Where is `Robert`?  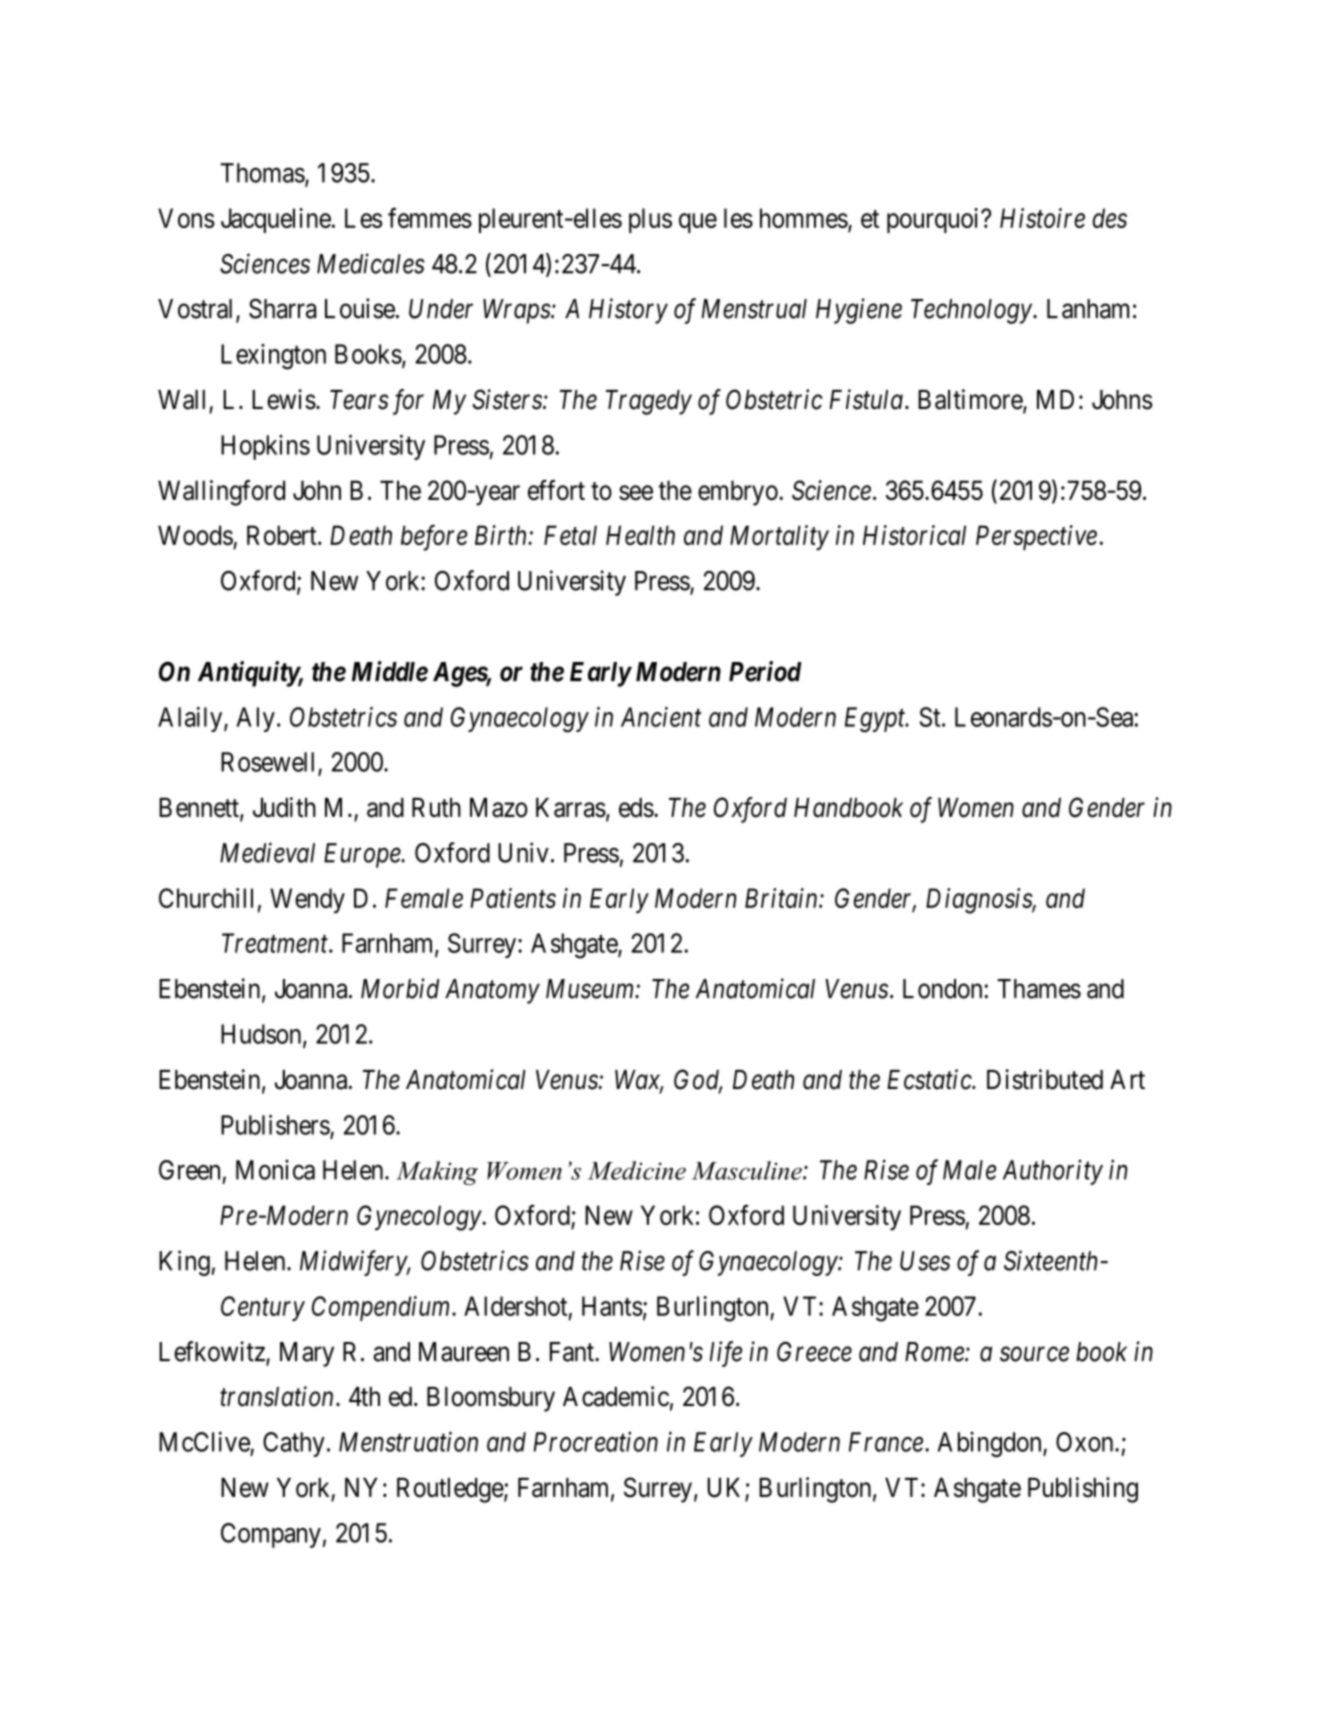
Robert is located at coordinates (283, 535).
